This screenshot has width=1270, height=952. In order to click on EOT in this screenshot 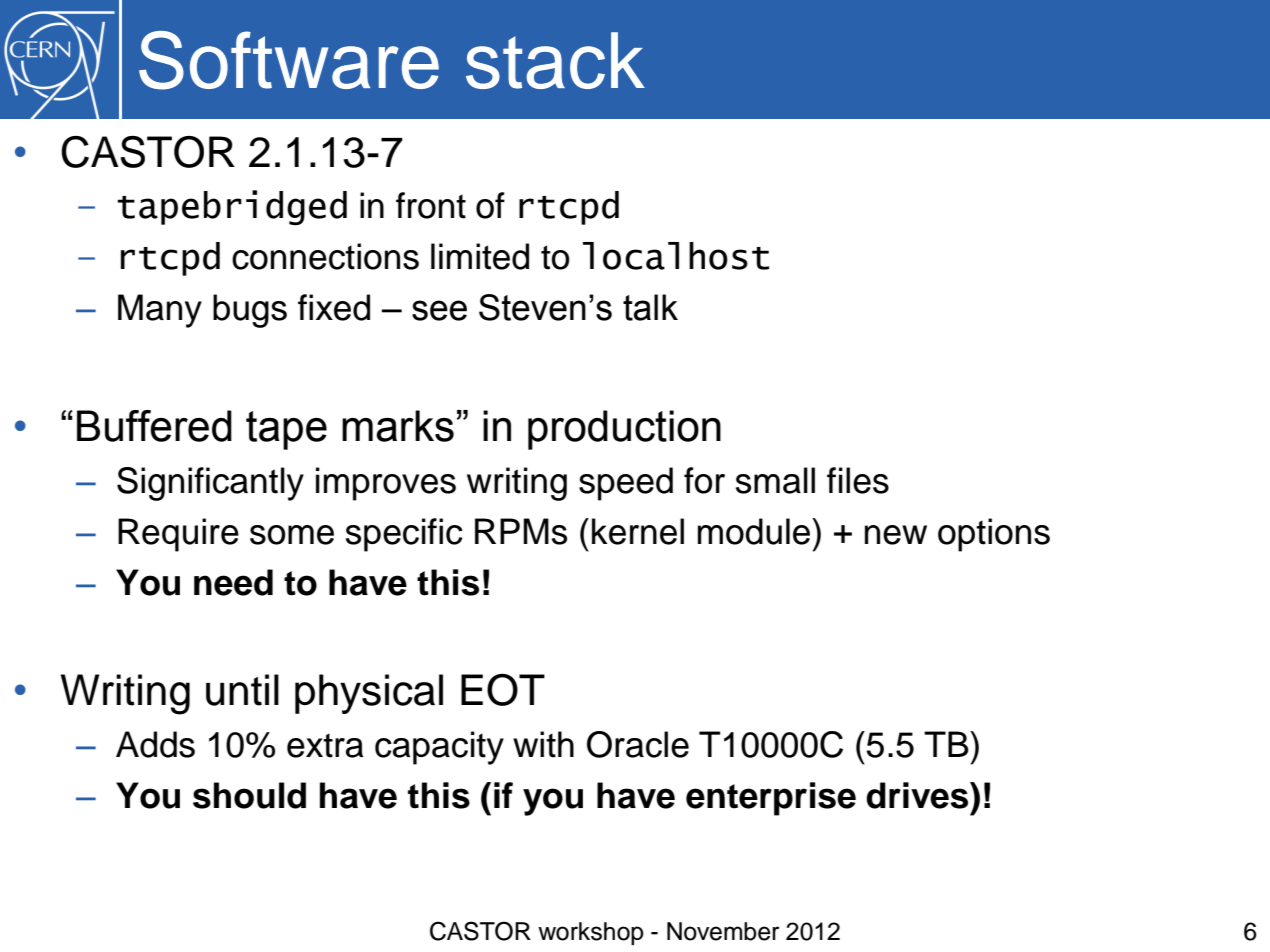, I will do `click(503, 689)`.
